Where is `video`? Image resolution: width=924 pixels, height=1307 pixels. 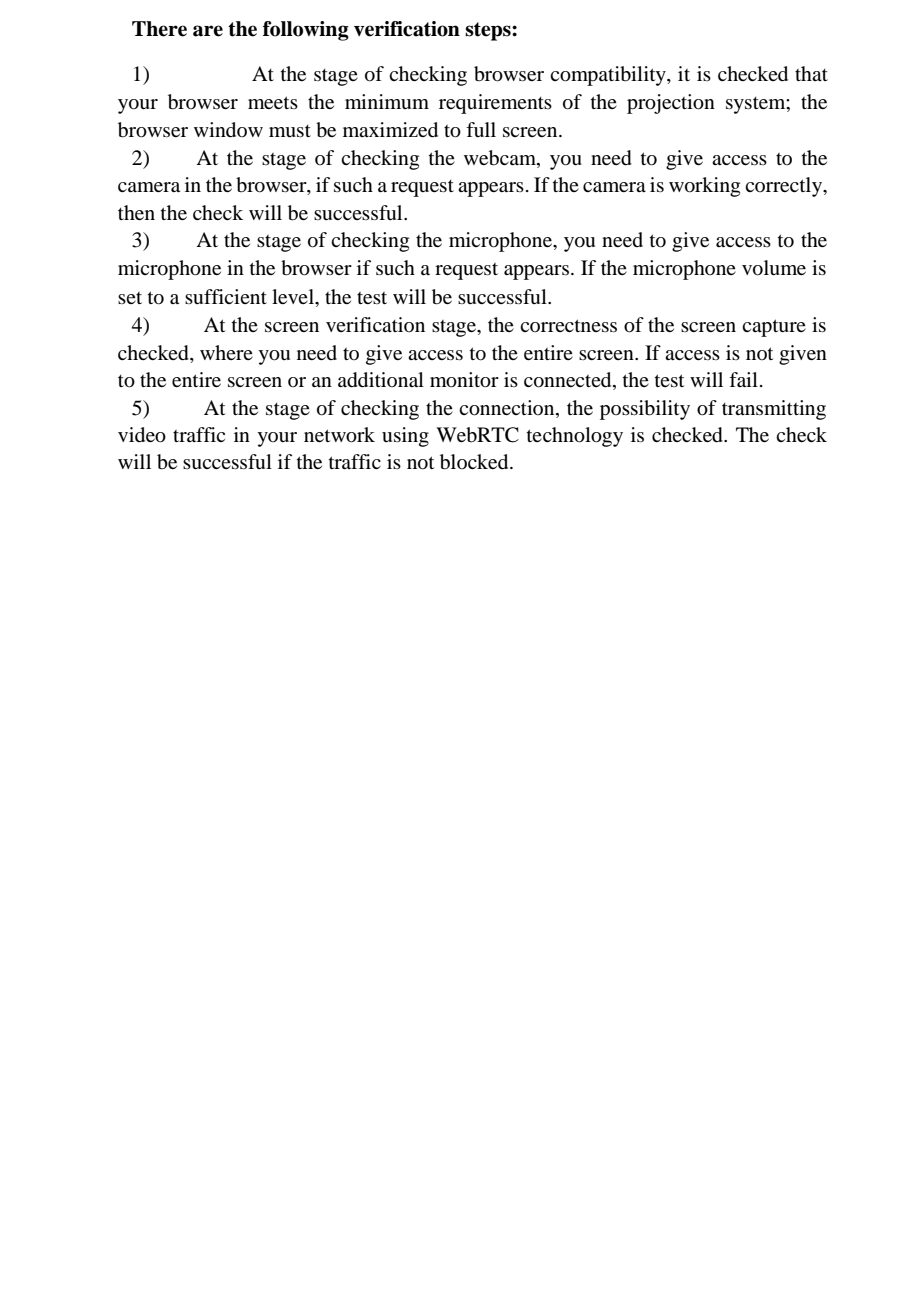
video is located at coordinates (142, 435).
